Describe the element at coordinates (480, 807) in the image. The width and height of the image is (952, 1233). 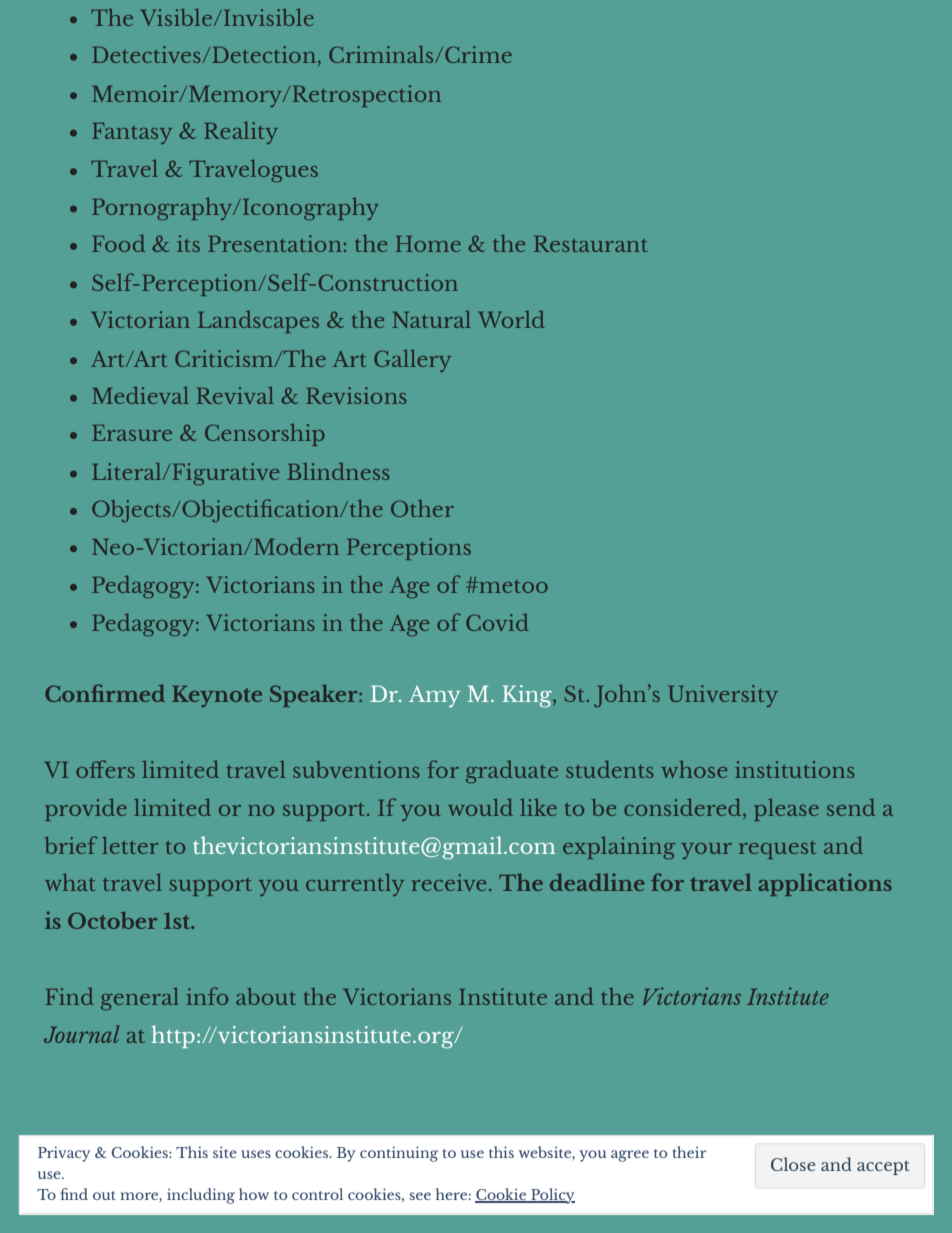
I see `would` at that location.
